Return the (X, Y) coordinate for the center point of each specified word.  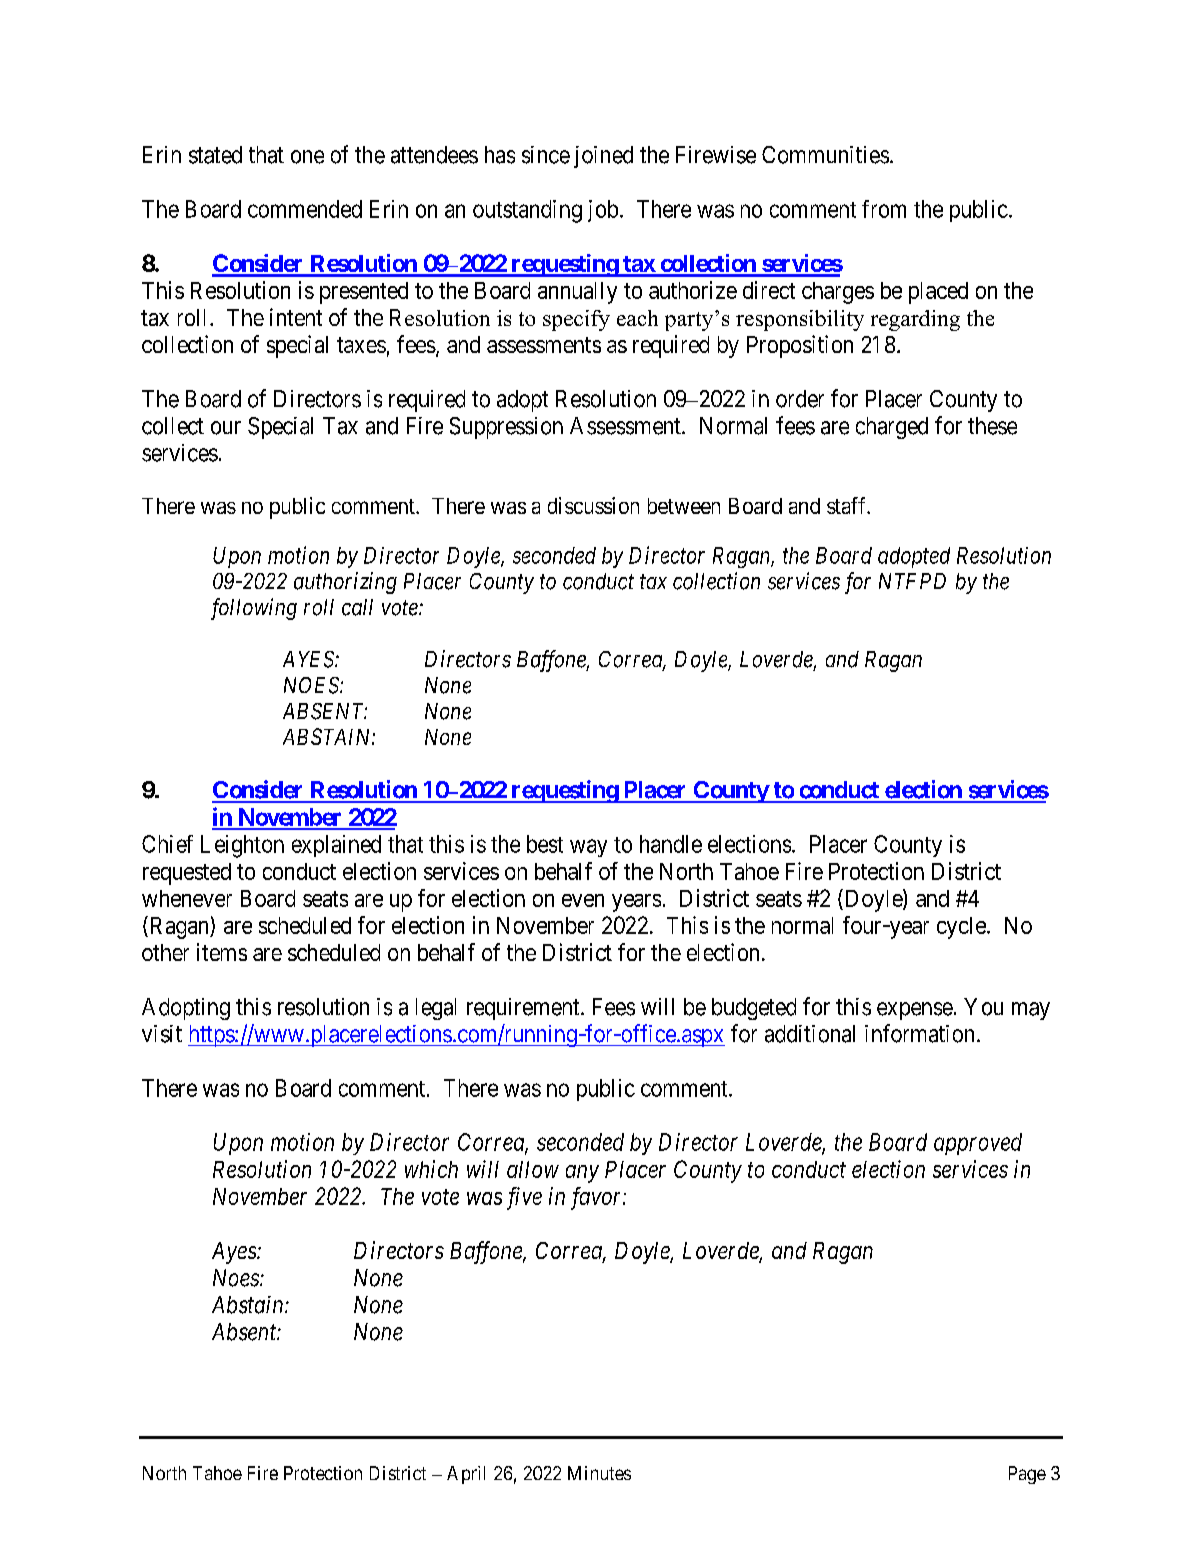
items (222, 952)
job (603, 211)
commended (305, 209)
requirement (524, 1009)
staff (848, 505)
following (254, 609)
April (466, 1475)
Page (1027, 1475)
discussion (593, 505)
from (884, 209)
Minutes (599, 1473)
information (919, 1033)
